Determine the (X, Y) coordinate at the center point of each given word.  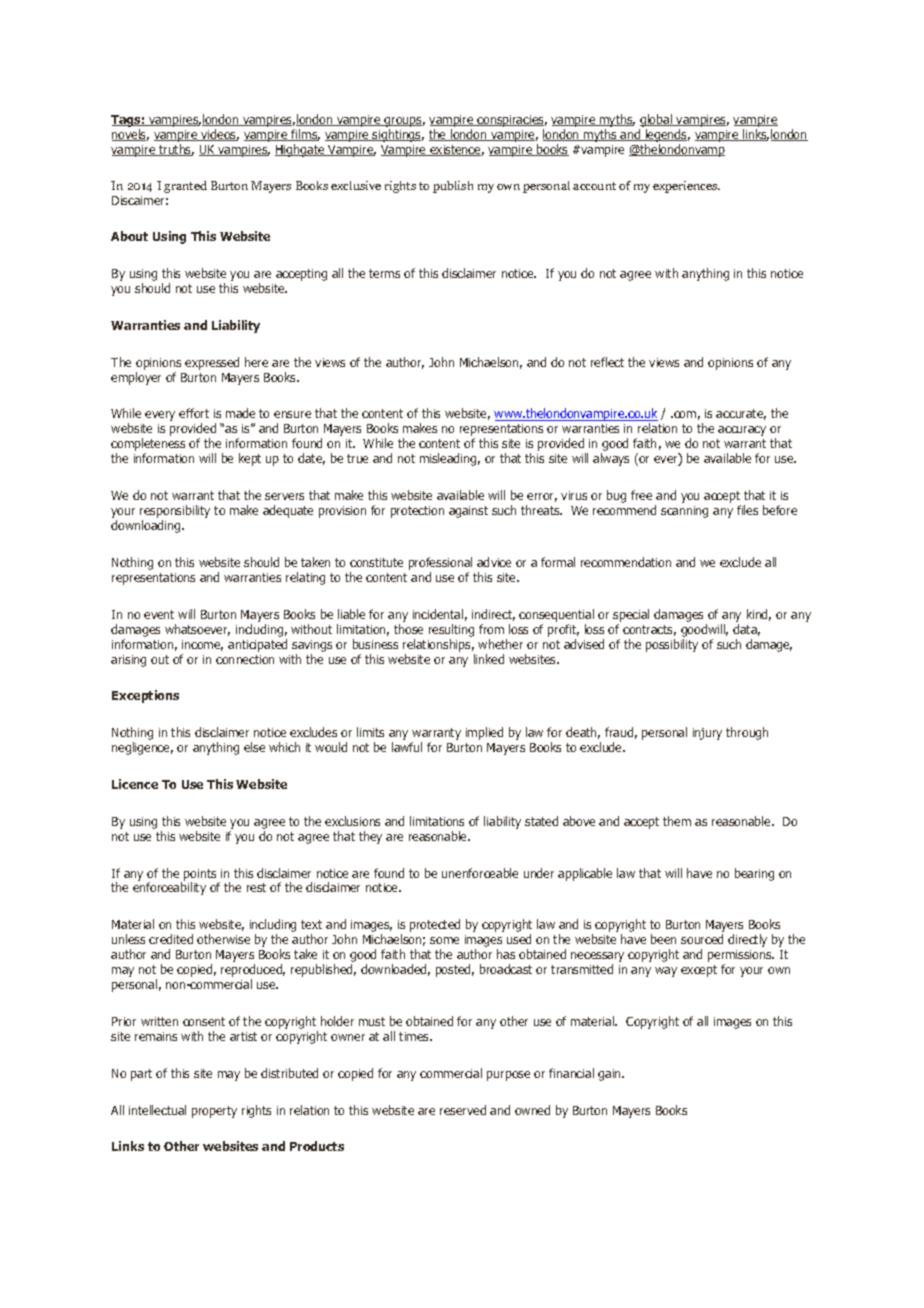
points (200, 876)
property (214, 1112)
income (202, 645)
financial (571, 1073)
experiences (686, 187)
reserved (463, 1110)
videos (219, 135)
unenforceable (480, 873)
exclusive (356, 185)
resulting (451, 630)
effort (194, 413)
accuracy (742, 431)
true (357, 458)
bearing (754, 874)
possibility (672, 645)
